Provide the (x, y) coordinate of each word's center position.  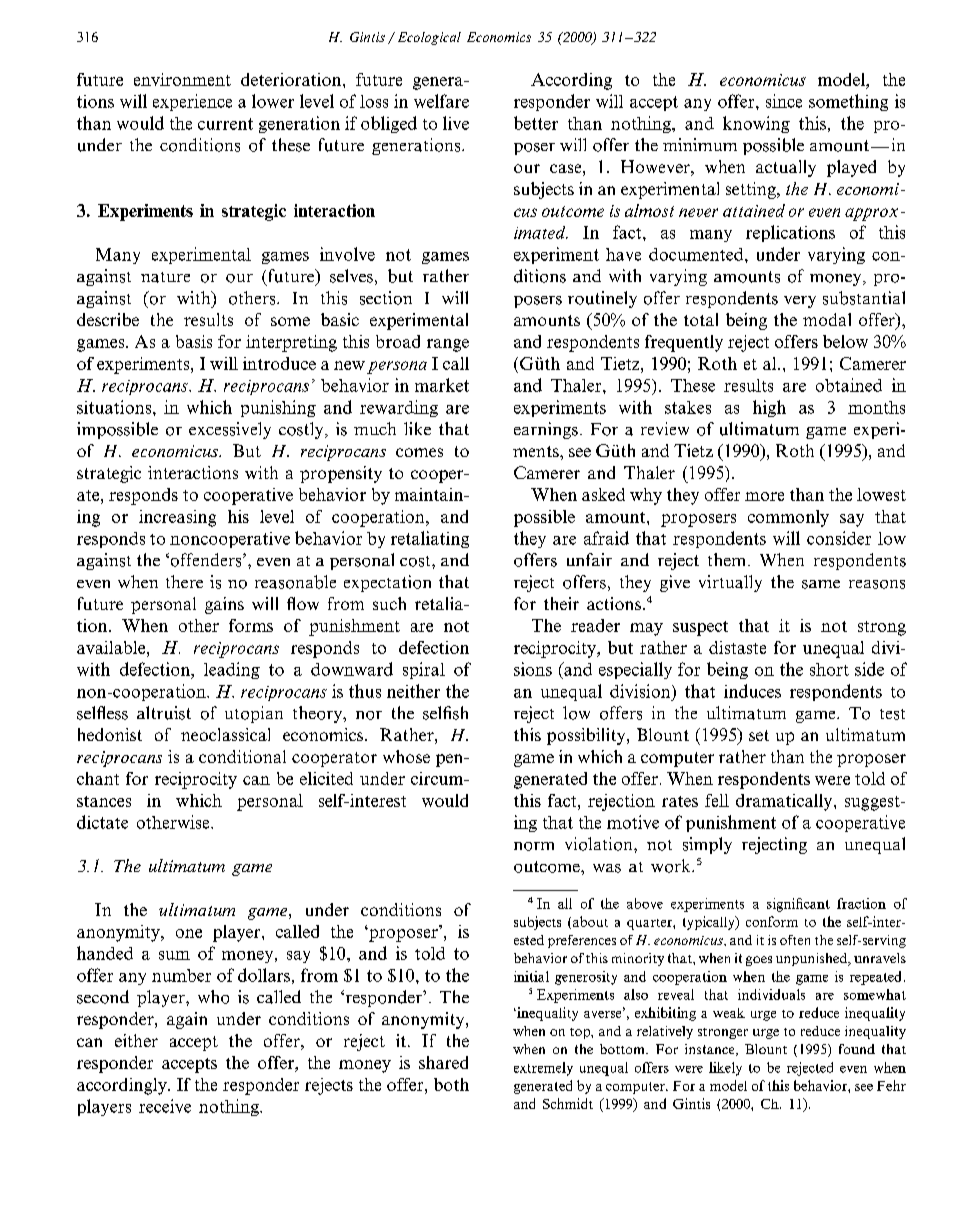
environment (182, 79)
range (448, 345)
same (821, 584)
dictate (102, 822)
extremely (543, 1069)
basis (194, 341)
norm (534, 846)
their (561, 603)
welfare (441, 101)
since (784, 101)
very (800, 302)
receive (165, 1106)
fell (717, 800)
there (184, 581)
